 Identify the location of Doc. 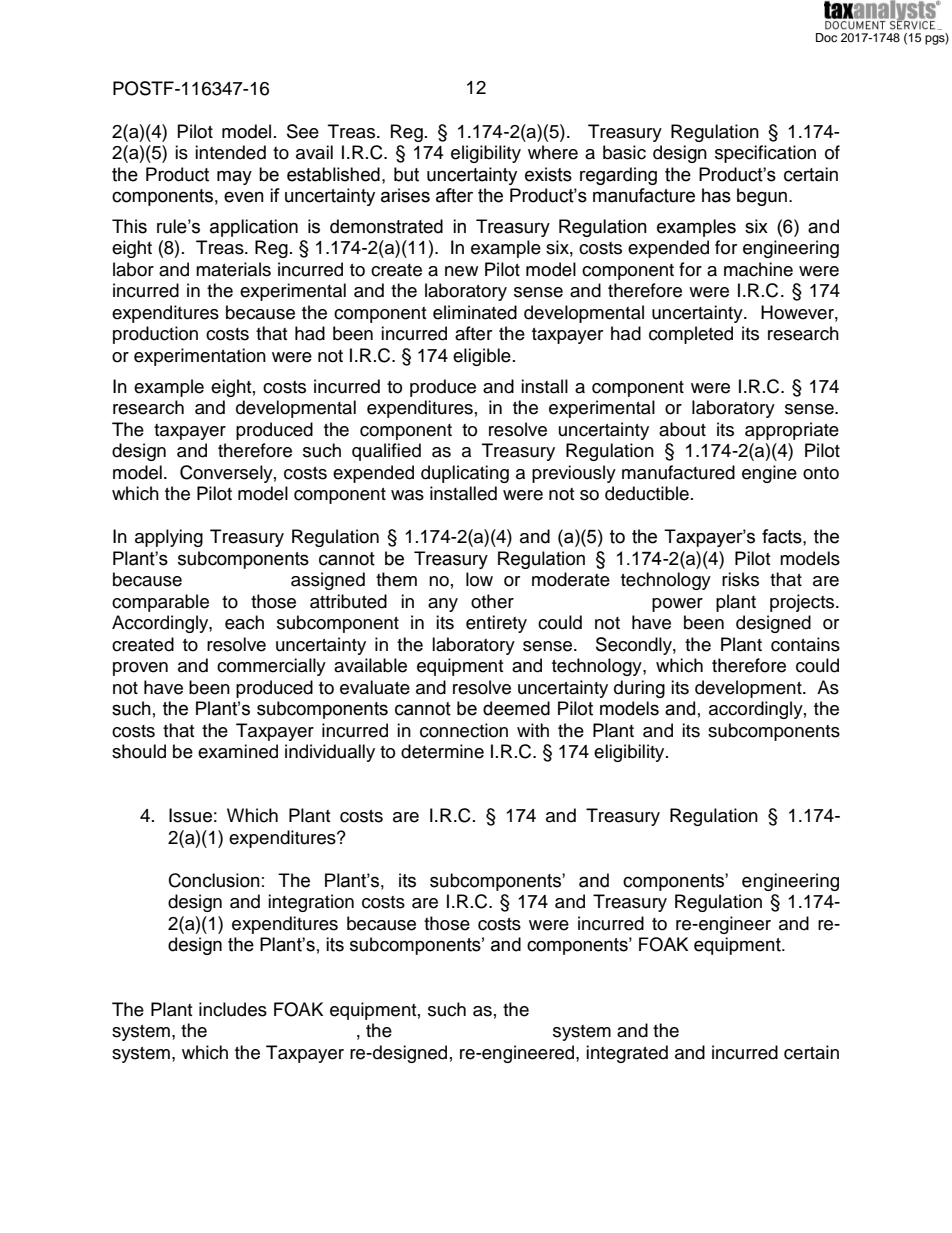
(826, 37).
